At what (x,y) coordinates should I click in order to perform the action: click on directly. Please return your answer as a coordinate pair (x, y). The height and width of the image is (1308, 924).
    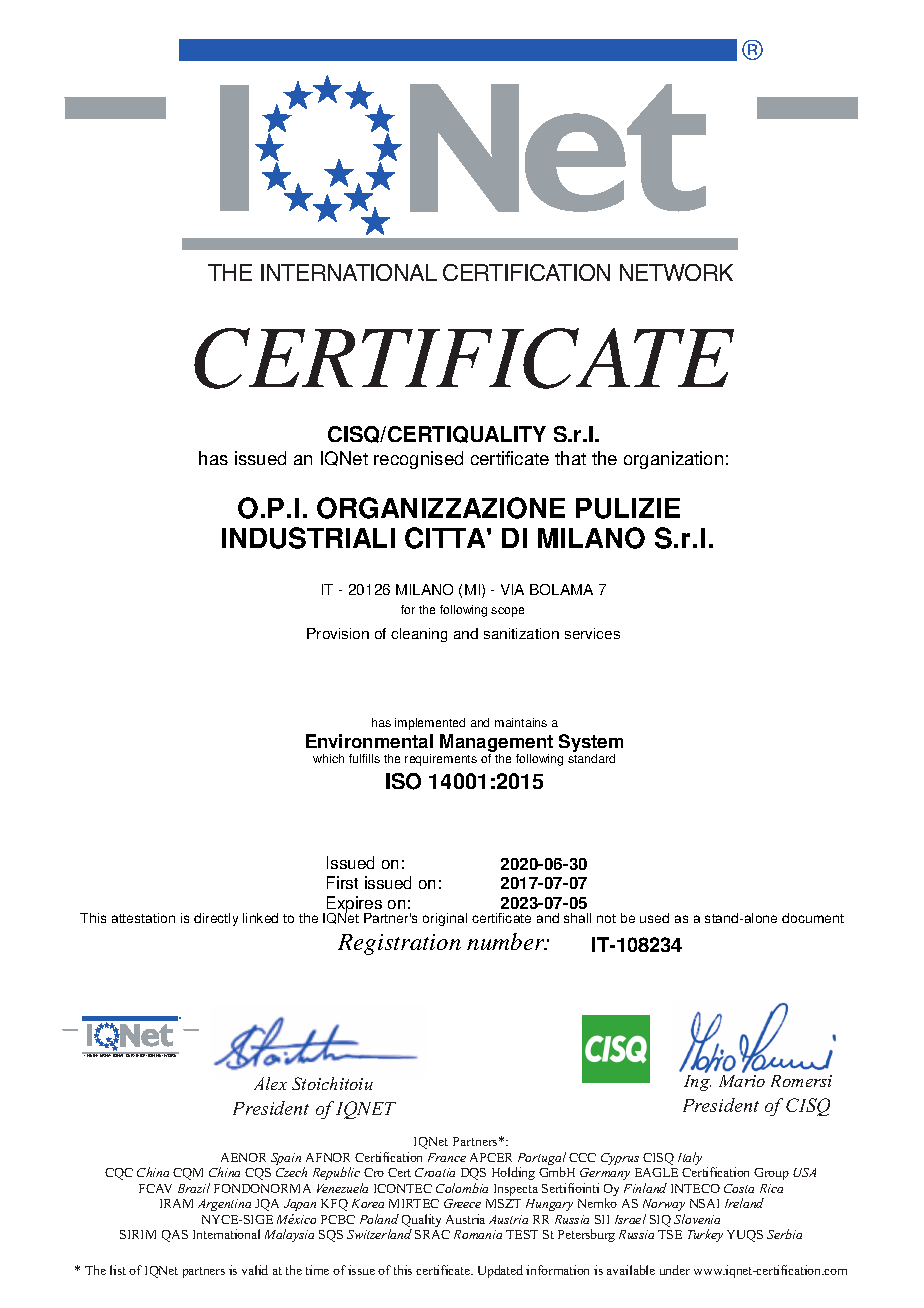
    Looking at the image, I should click on (216, 919).
